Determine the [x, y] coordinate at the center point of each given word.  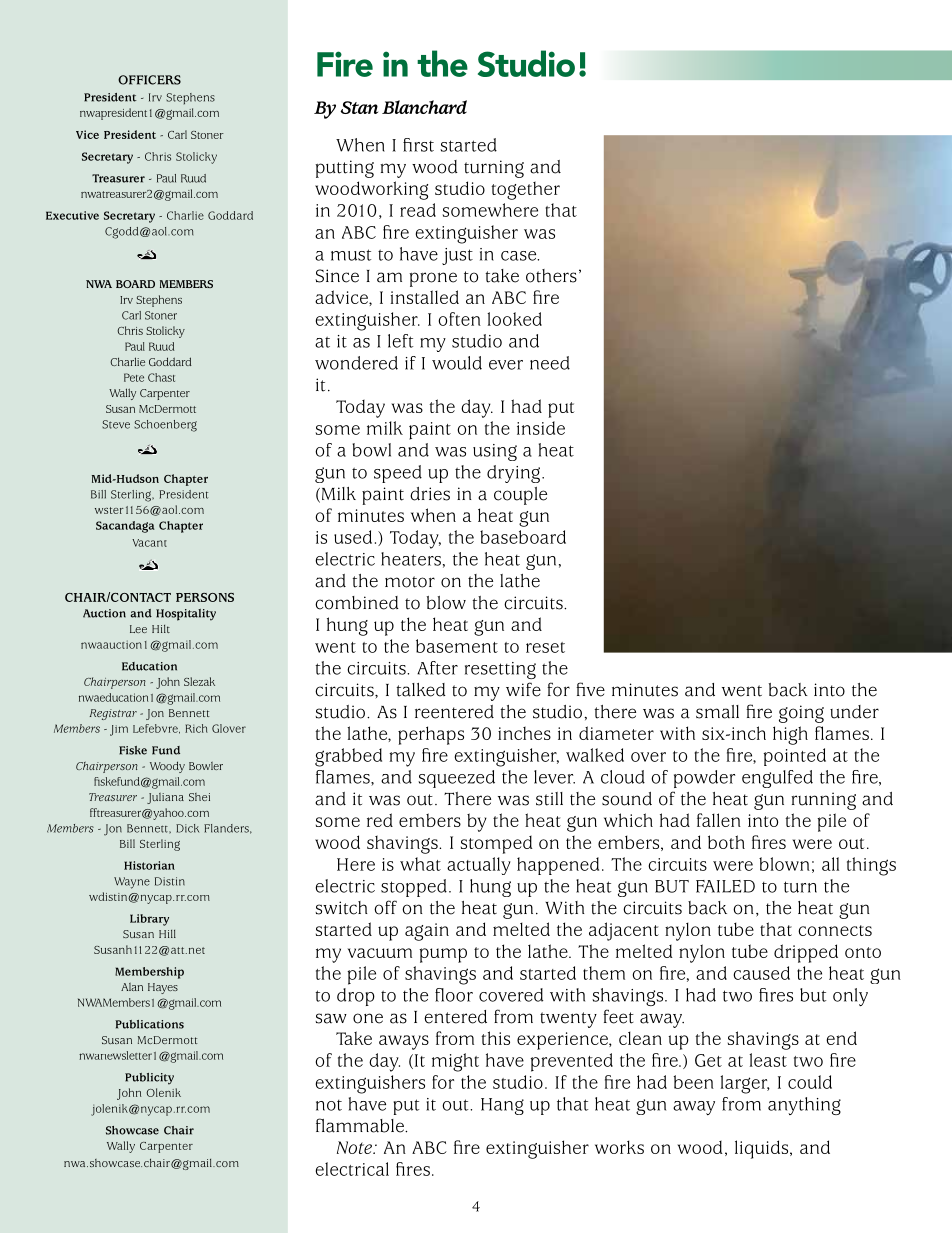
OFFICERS [149, 80]
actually [479, 866]
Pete [134, 377]
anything [804, 1106]
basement [457, 646]
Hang [502, 1106]
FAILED [725, 886]
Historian [149, 865]
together [525, 190]
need [550, 363]
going [801, 714]
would [457, 363]
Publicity [149, 1079]
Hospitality [186, 615]
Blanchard [424, 107]
